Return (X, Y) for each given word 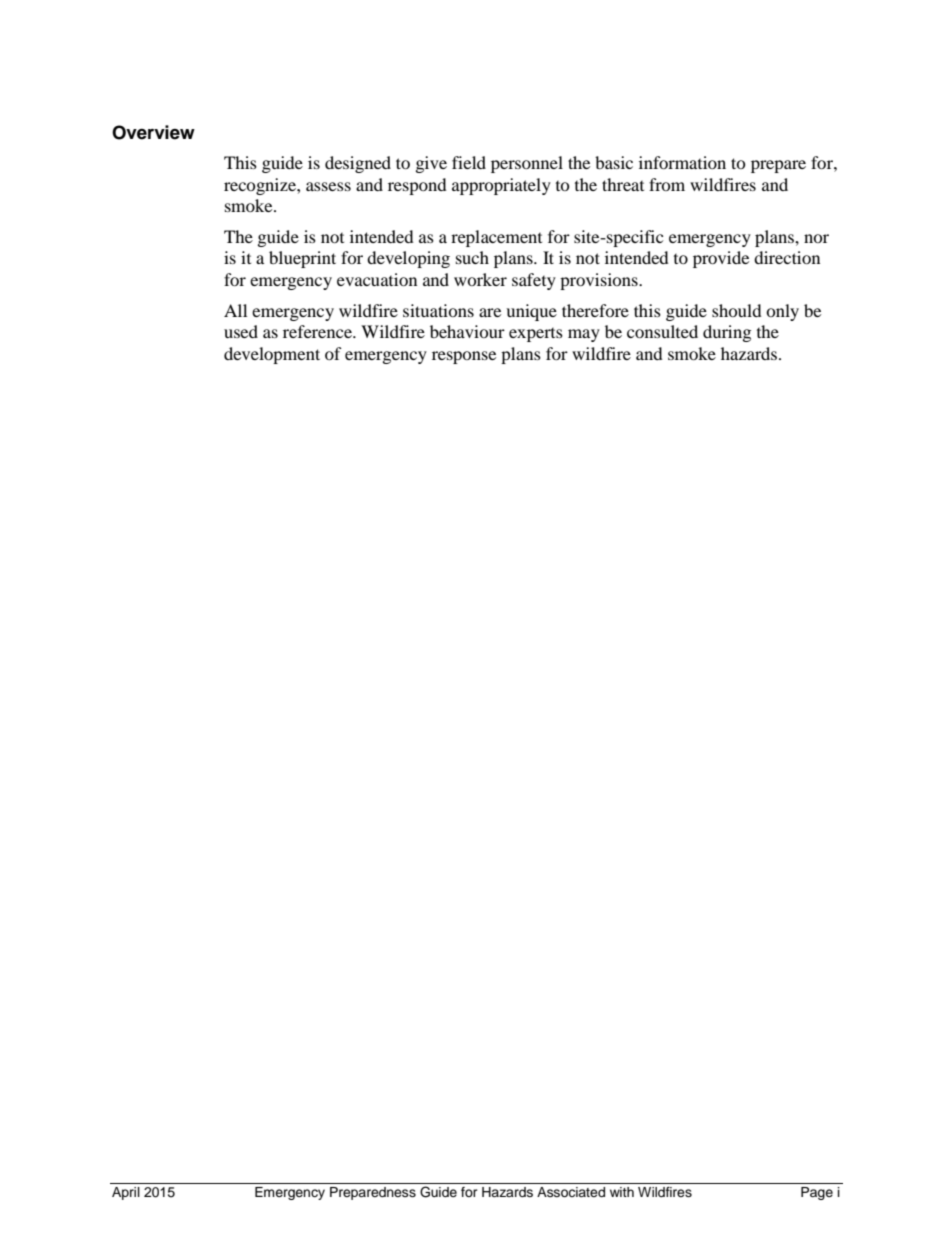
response (464, 357)
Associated (571, 1192)
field (469, 162)
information (682, 162)
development (272, 355)
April (126, 1193)
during (727, 333)
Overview (153, 132)
